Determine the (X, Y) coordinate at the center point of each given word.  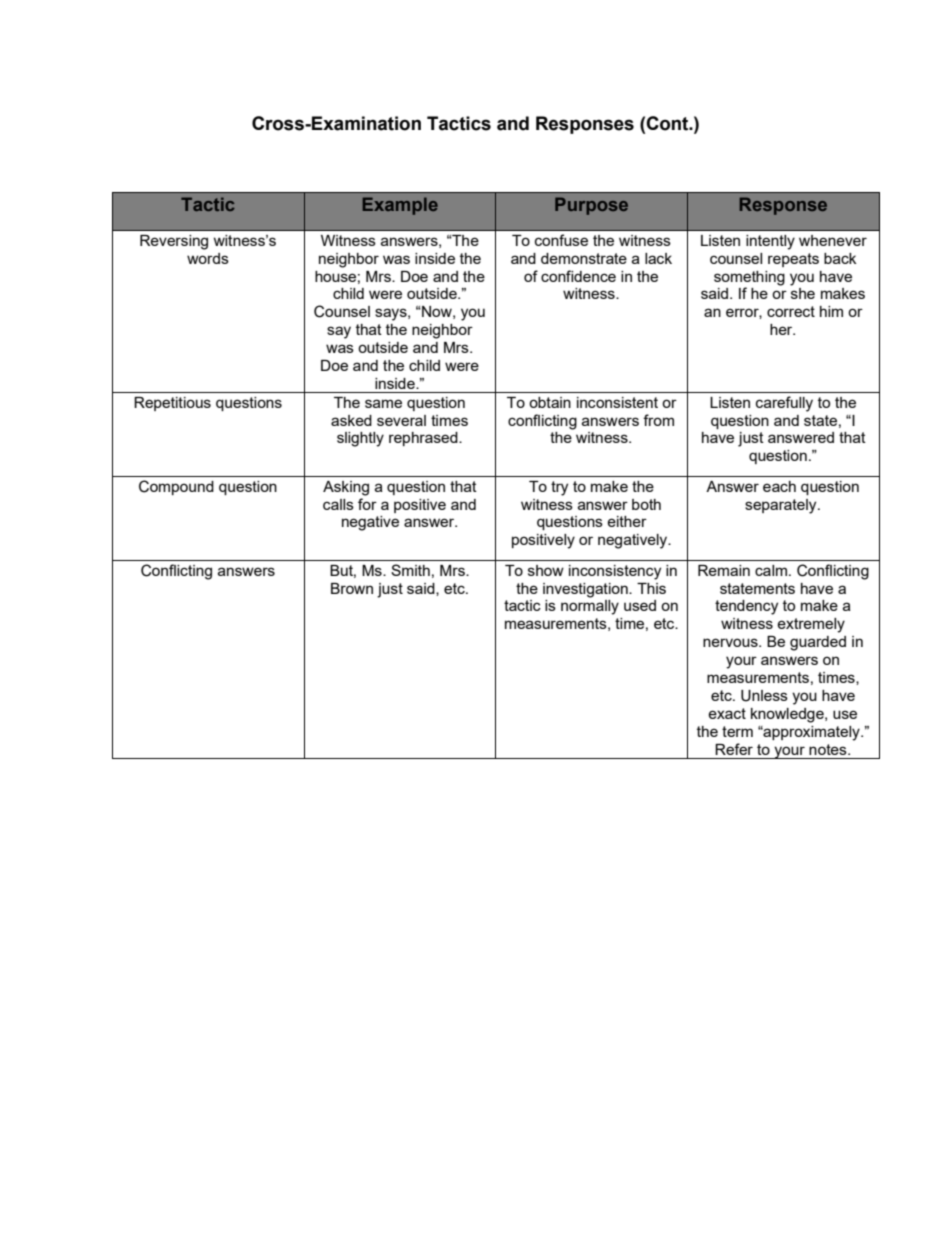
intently (770, 242)
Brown (352, 588)
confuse (561, 240)
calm (771, 570)
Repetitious (172, 404)
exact (727, 713)
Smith (410, 570)
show (546, 570)
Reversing (174, 242)
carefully (784, 404)
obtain (550, 402)
